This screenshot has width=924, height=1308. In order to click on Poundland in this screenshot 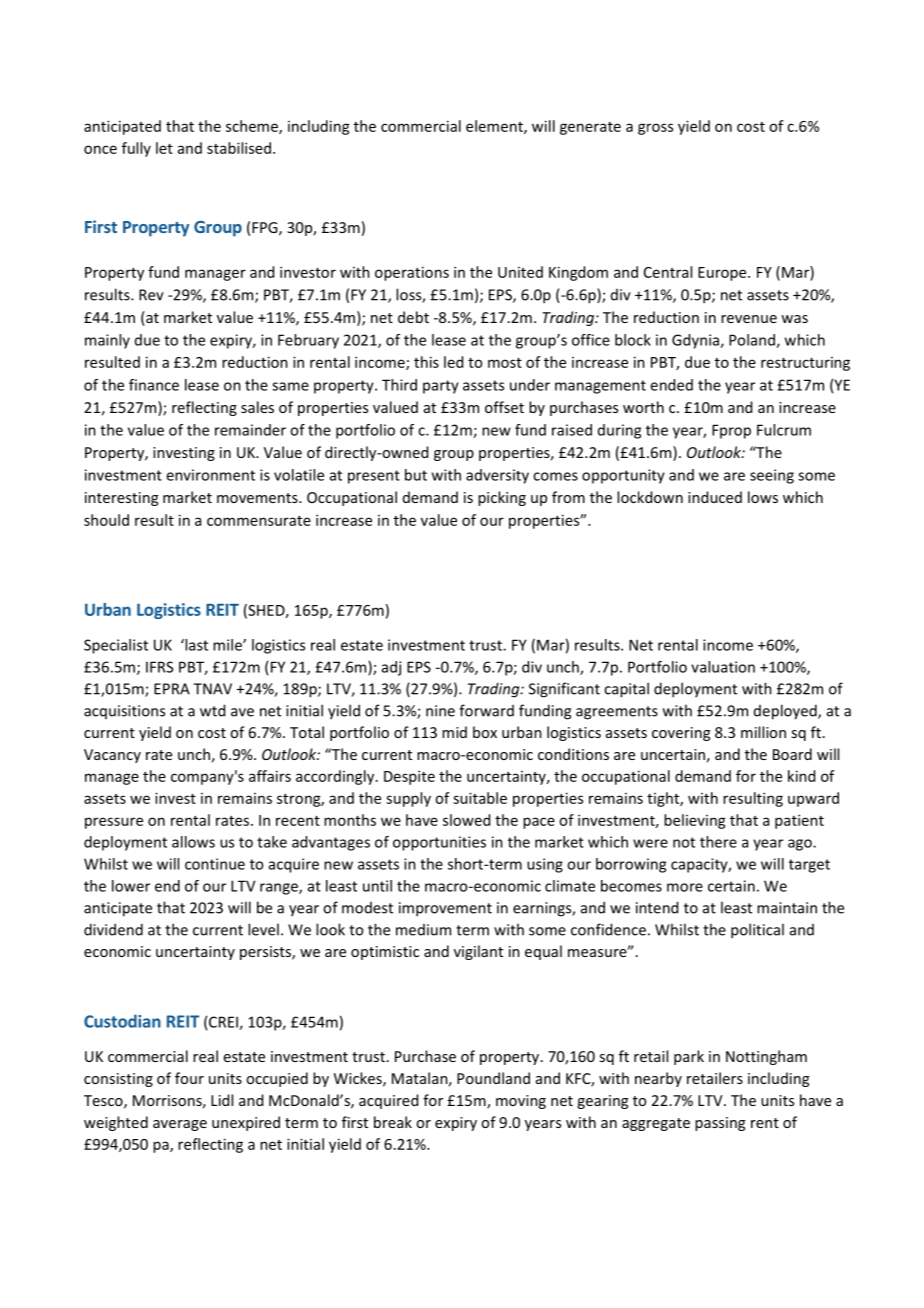, I will do `click(493, 1078)`.
